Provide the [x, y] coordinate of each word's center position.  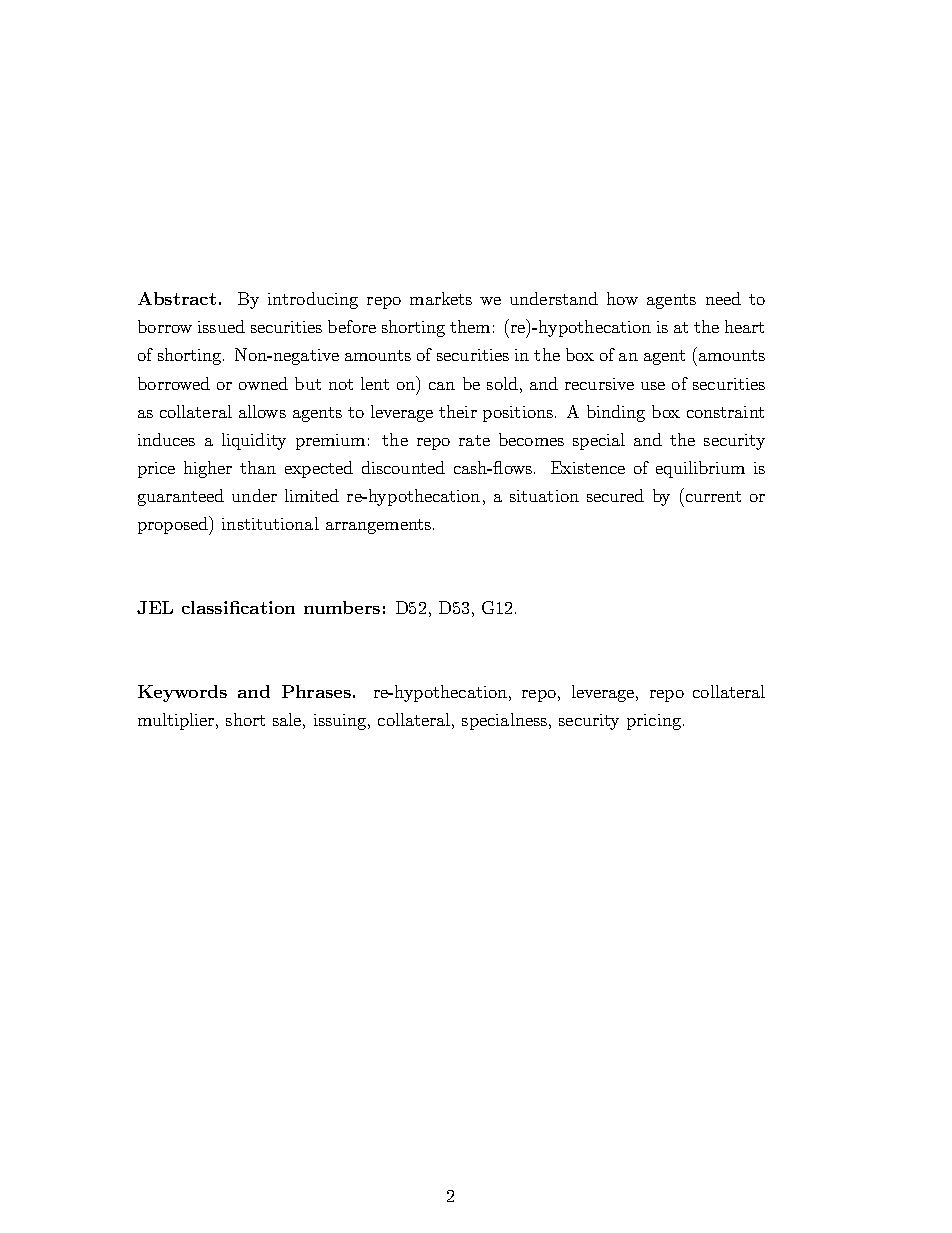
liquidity [254, 441]
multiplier [177, 721]
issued [221, 326]
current [713, 496]
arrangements [380, 526]
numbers [342, 607]
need [723, 298]
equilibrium [700, 469]
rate [474, 440]
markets [441, 298]
